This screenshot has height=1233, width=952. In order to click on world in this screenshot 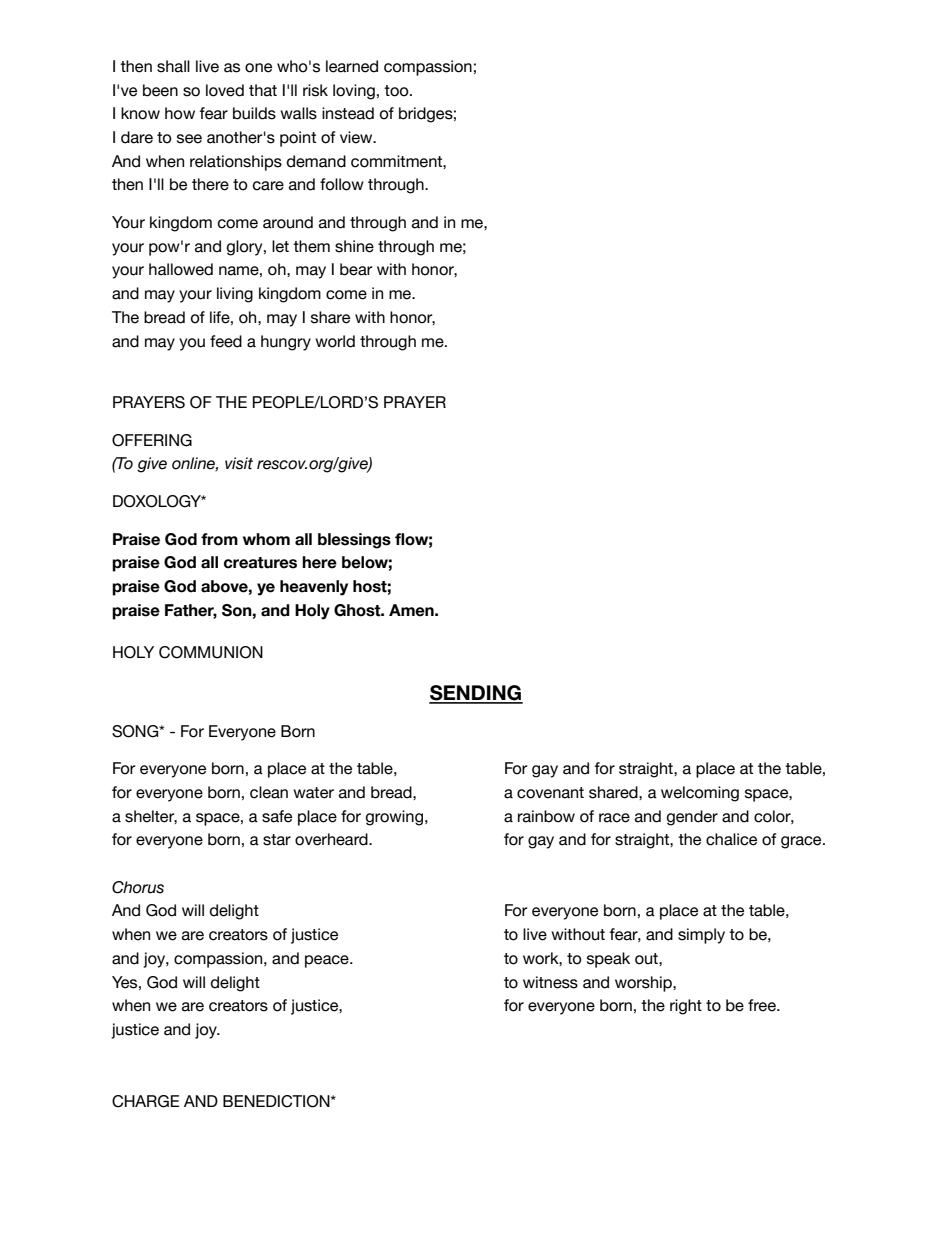, I will do `click(335, 341)`.
